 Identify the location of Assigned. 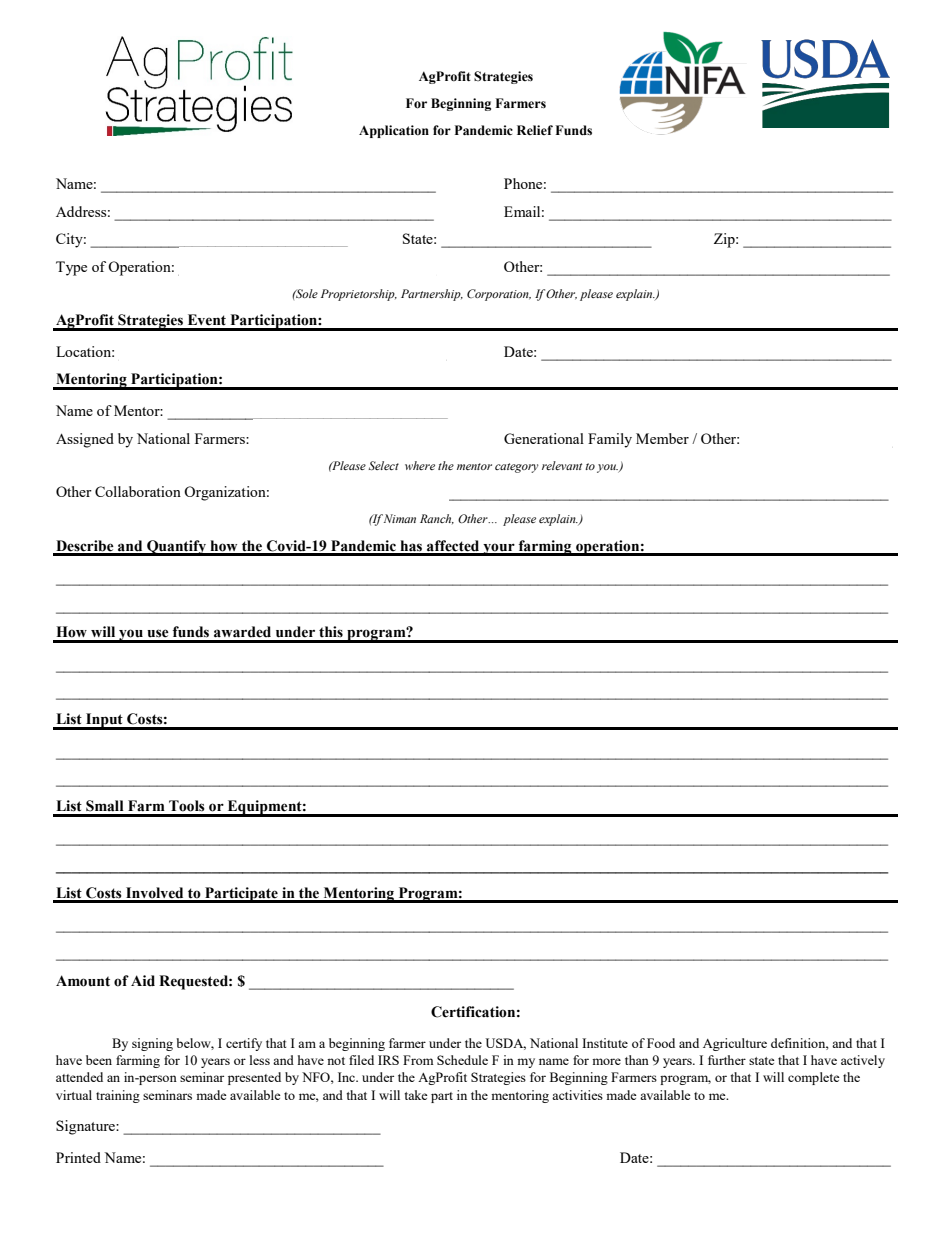
(85, 440).
